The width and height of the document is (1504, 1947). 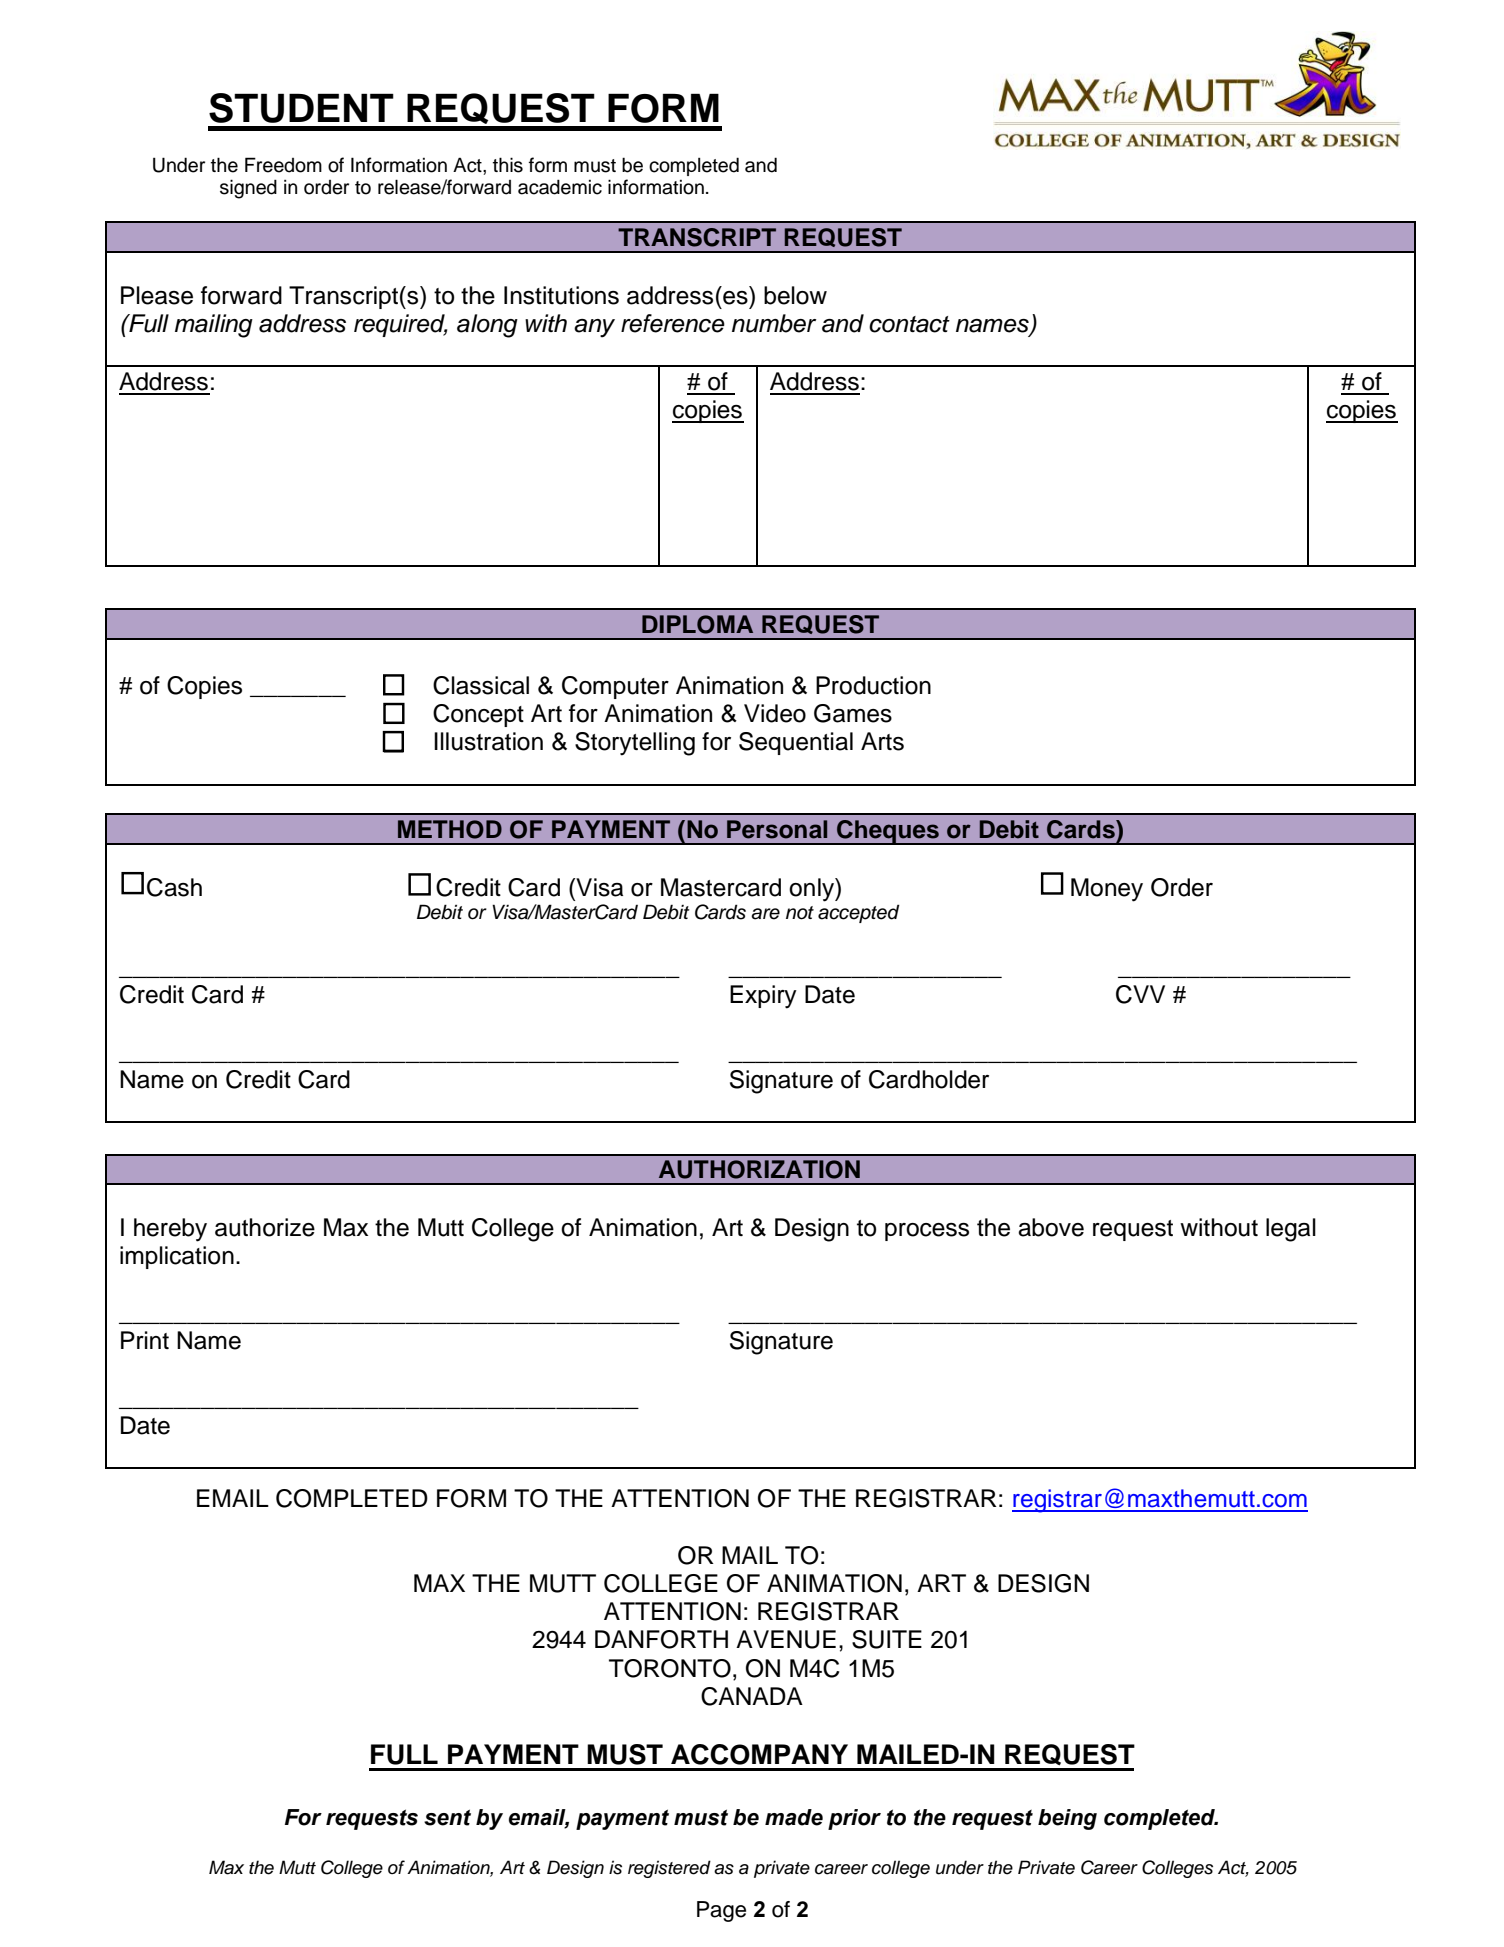 I want to click on above, so click(x=1051, y=1227).
